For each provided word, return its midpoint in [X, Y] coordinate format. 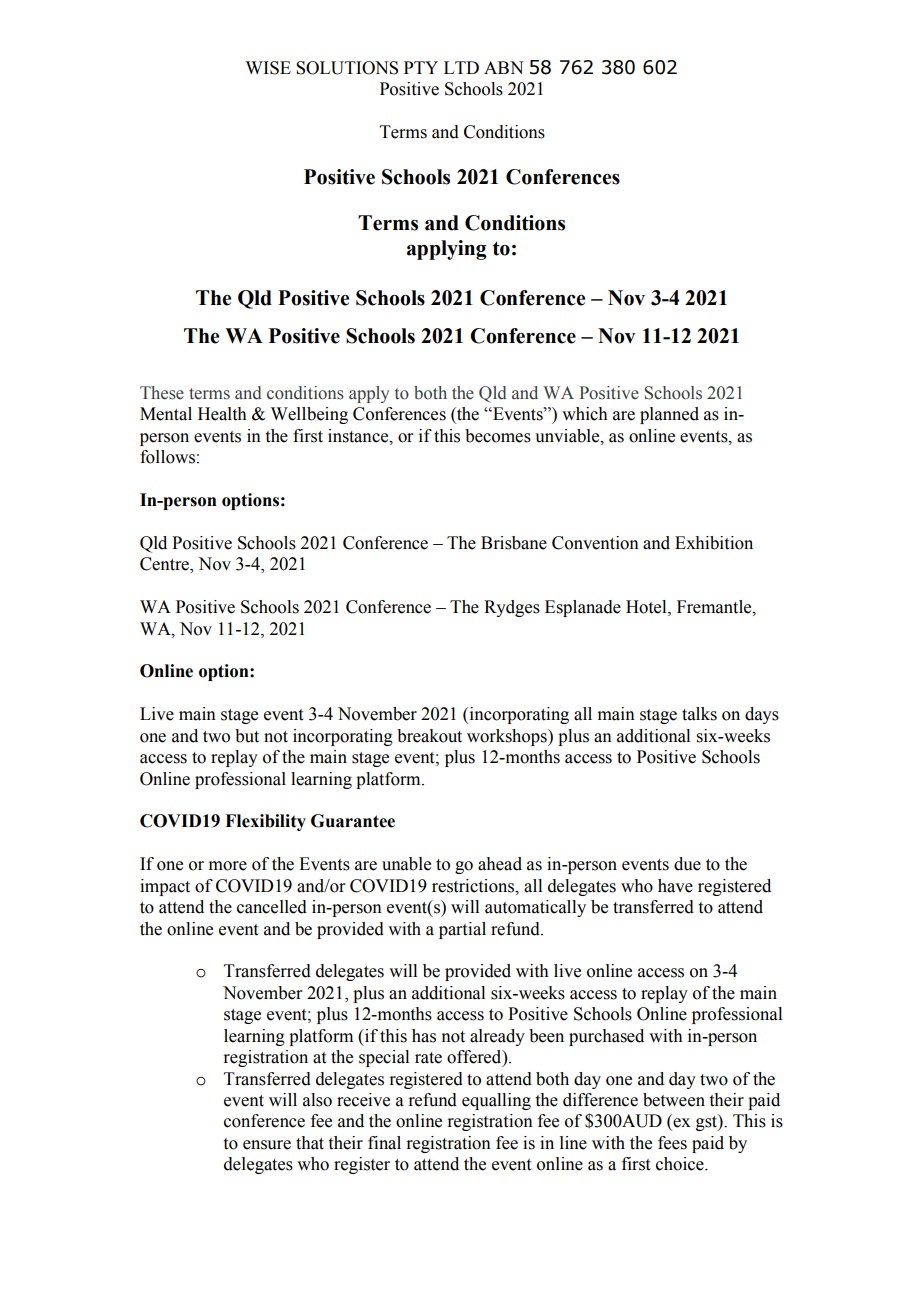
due [687, 864]
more [228, 866]
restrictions [474, 886]
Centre [165, 565]
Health [222, 414]
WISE [268, 68]
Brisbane [514, 543]
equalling [496, 1101]
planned [669, 415]
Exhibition [714, 543]
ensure [267, 1145]
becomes [498, 436]
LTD [461, 67]
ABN [503, 67]
